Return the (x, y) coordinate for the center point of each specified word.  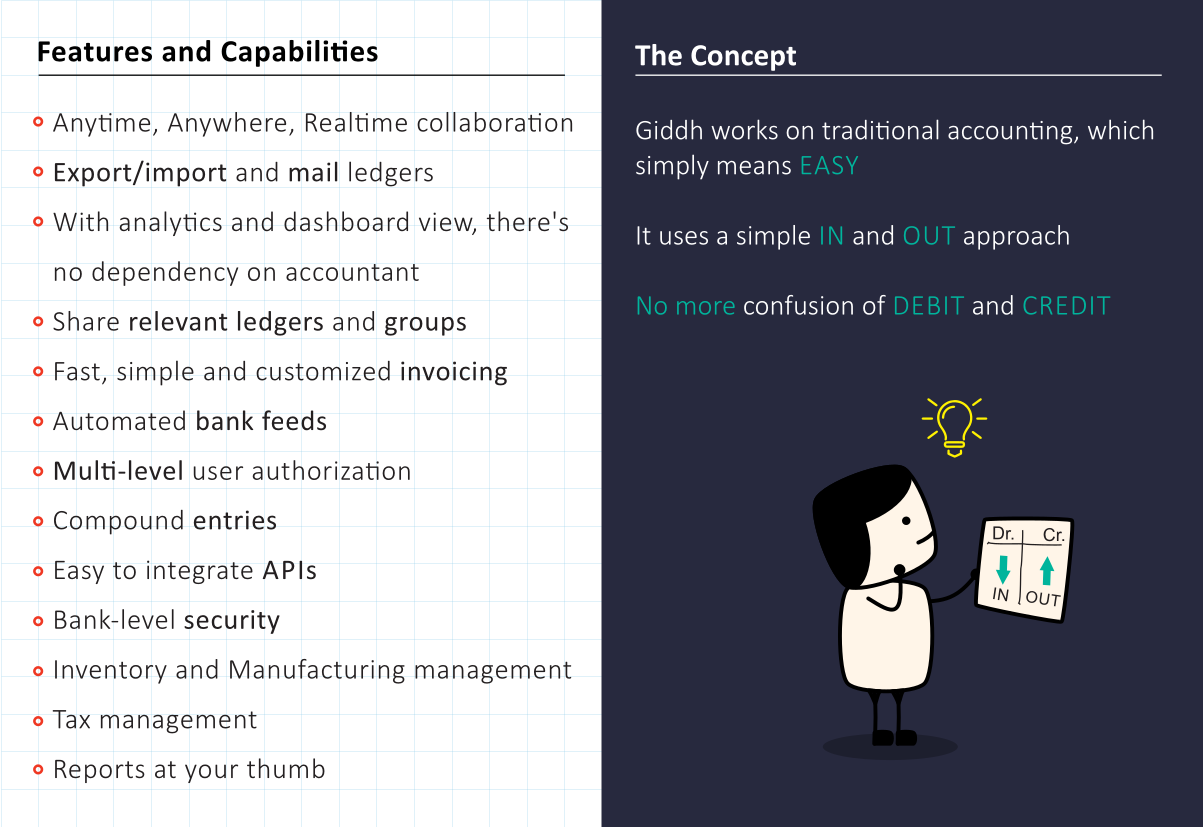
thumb (286, 768)
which (1120, 129)
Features (95, 51)
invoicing (454, 373)
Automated (119, 420)
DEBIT (929, 305)
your (211, 773)
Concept (743, 58)
